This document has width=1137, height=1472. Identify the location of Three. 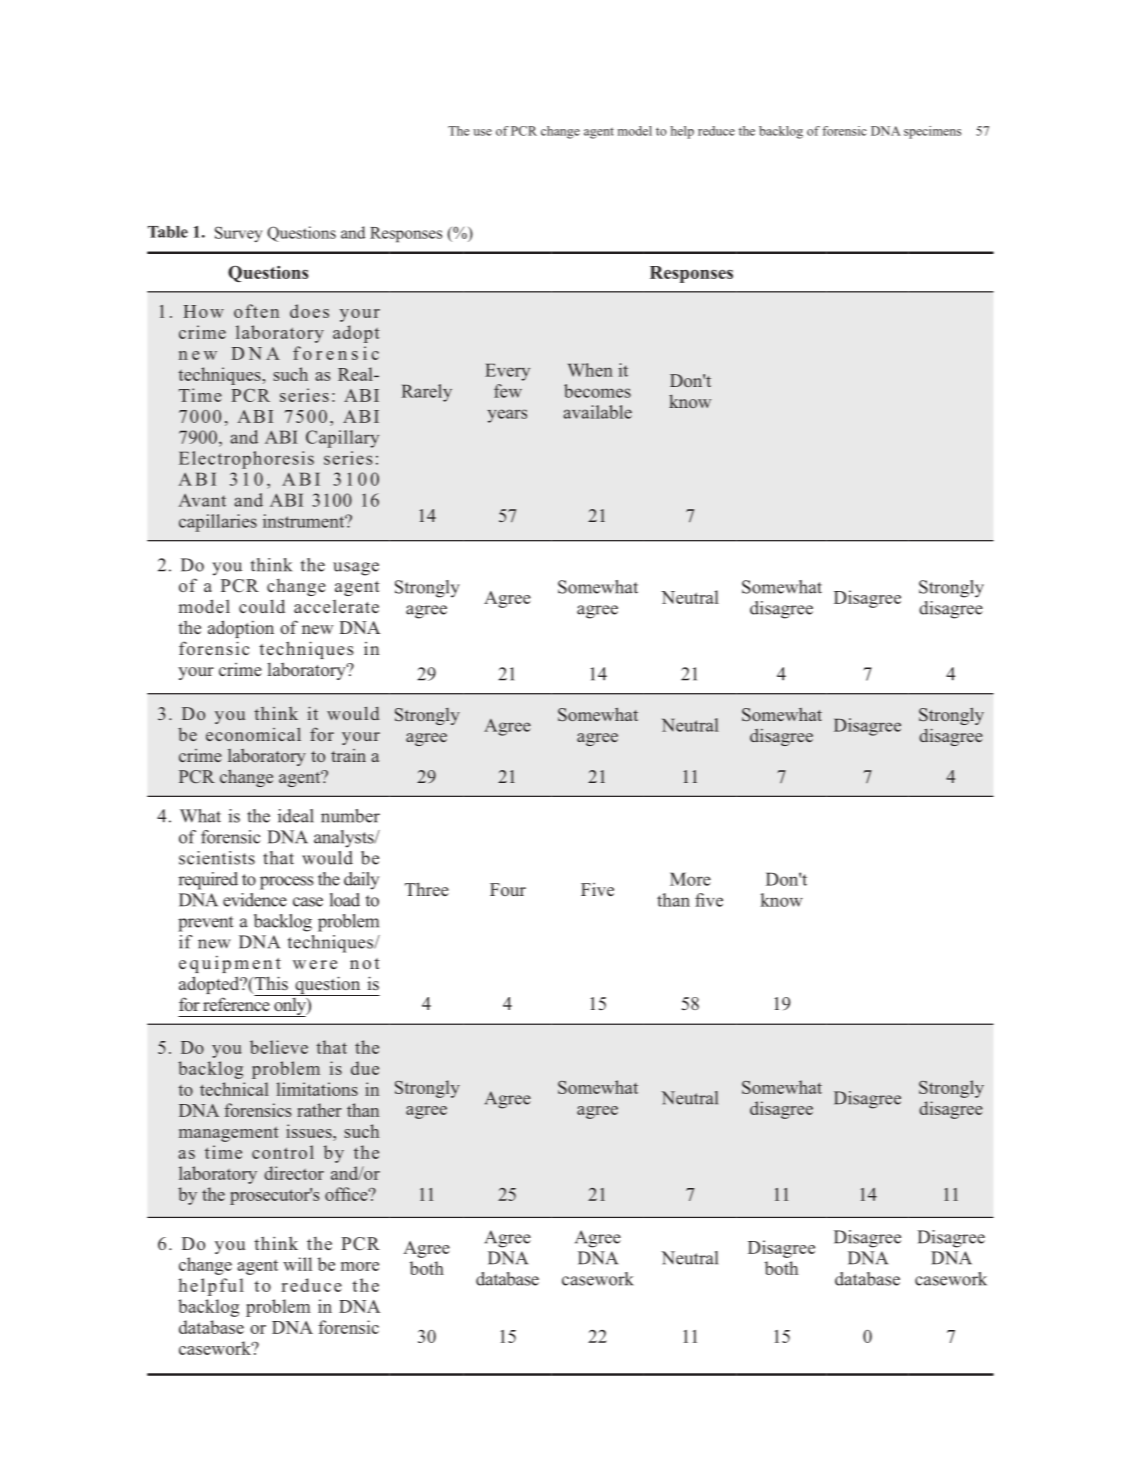
(427, 889).
